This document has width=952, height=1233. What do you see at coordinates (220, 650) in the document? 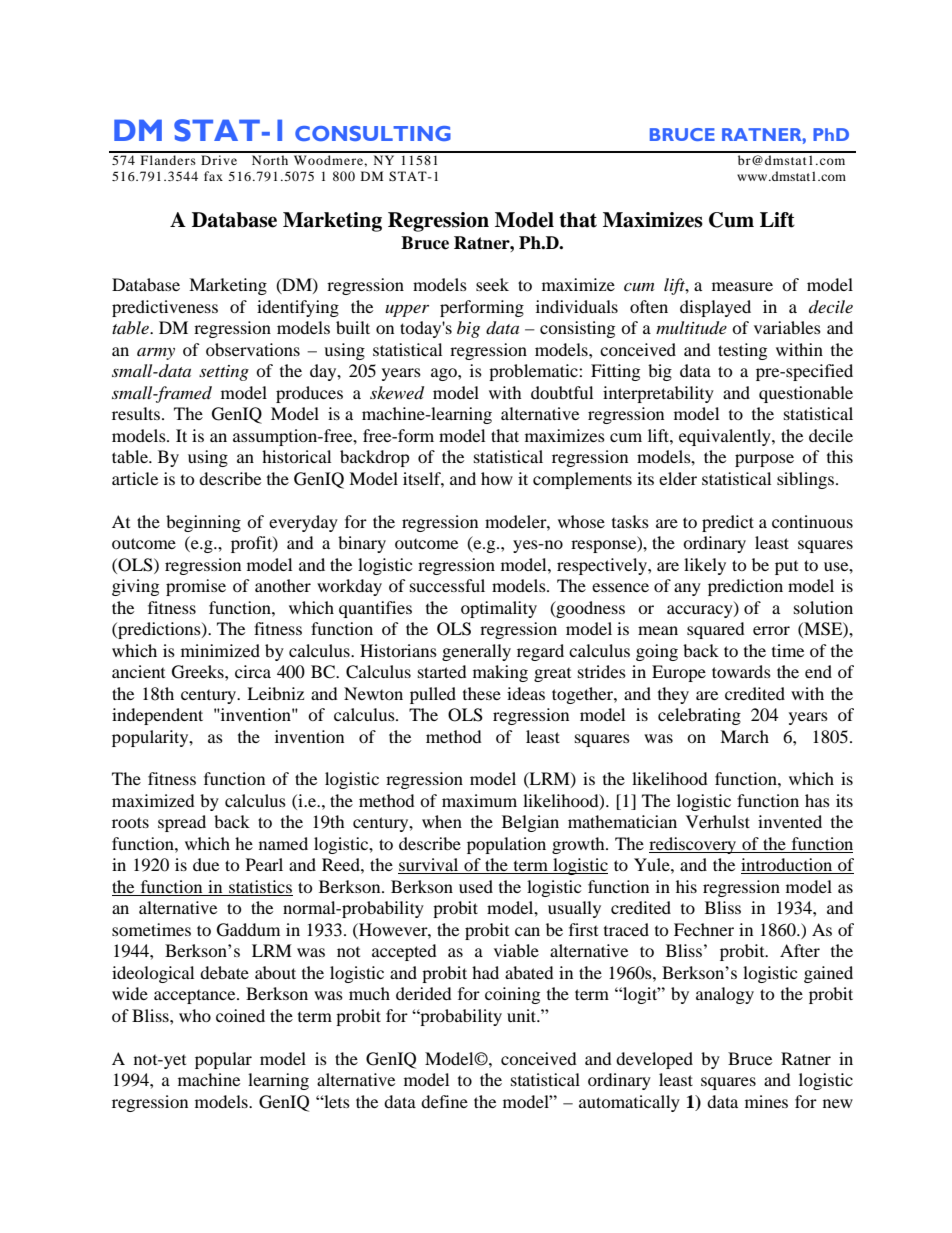
I see `minimized` at bounding box center [220, 650].
